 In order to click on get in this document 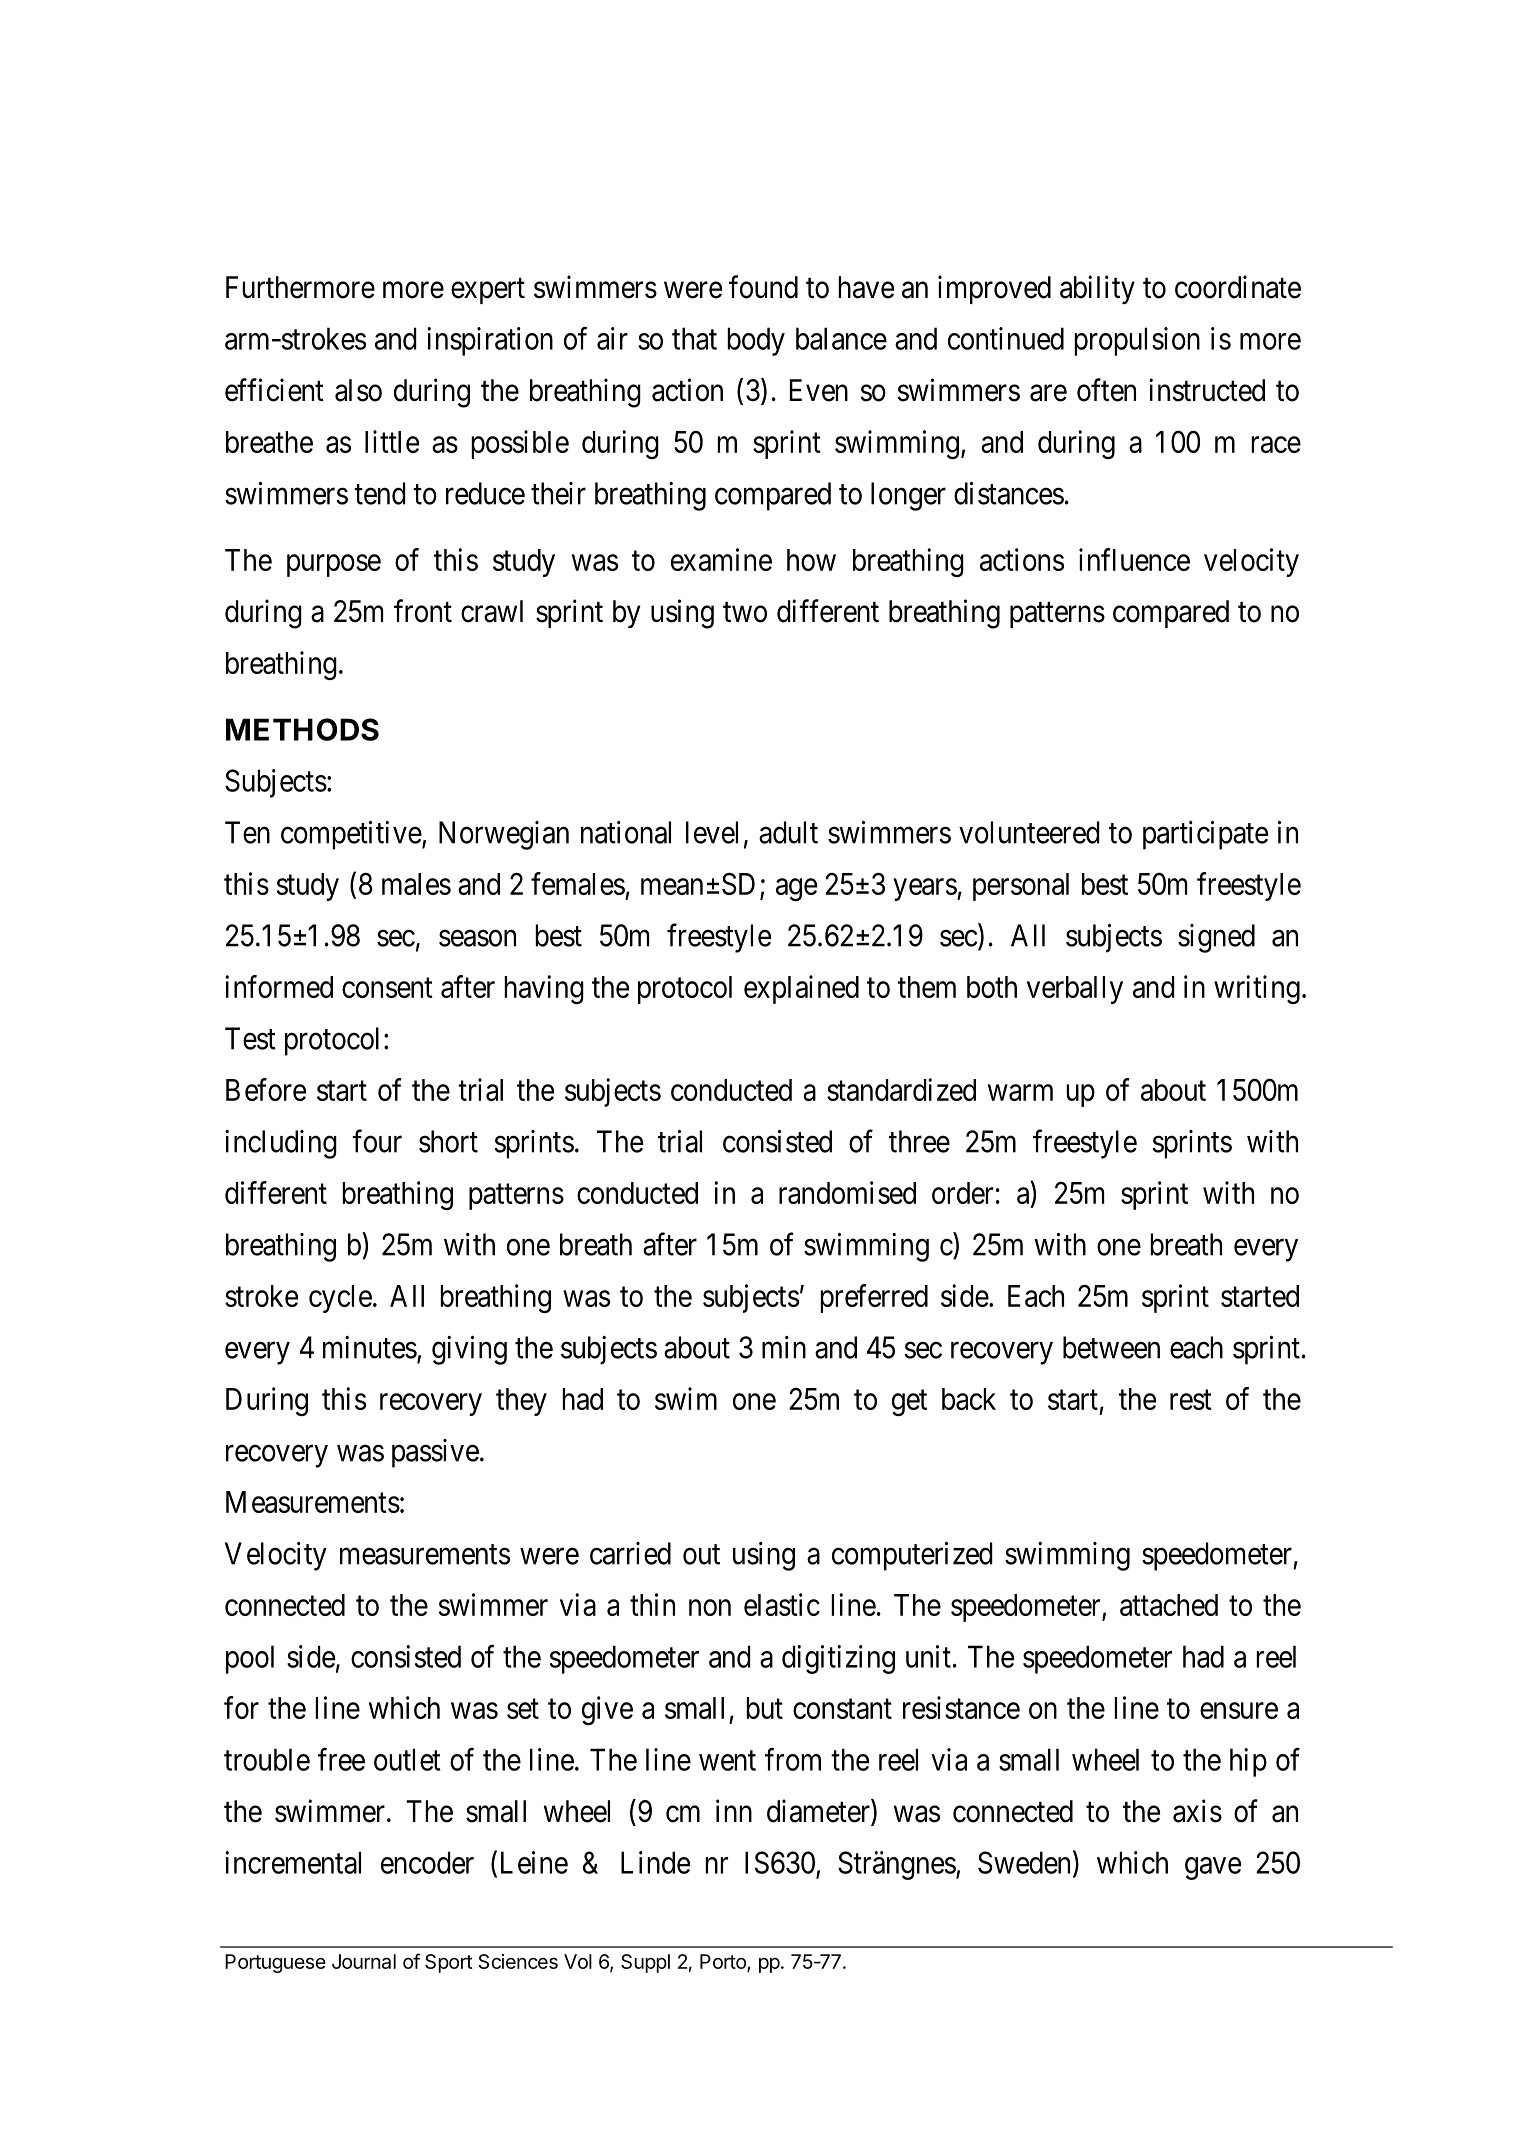, I will do `click(909, 1403)`.
